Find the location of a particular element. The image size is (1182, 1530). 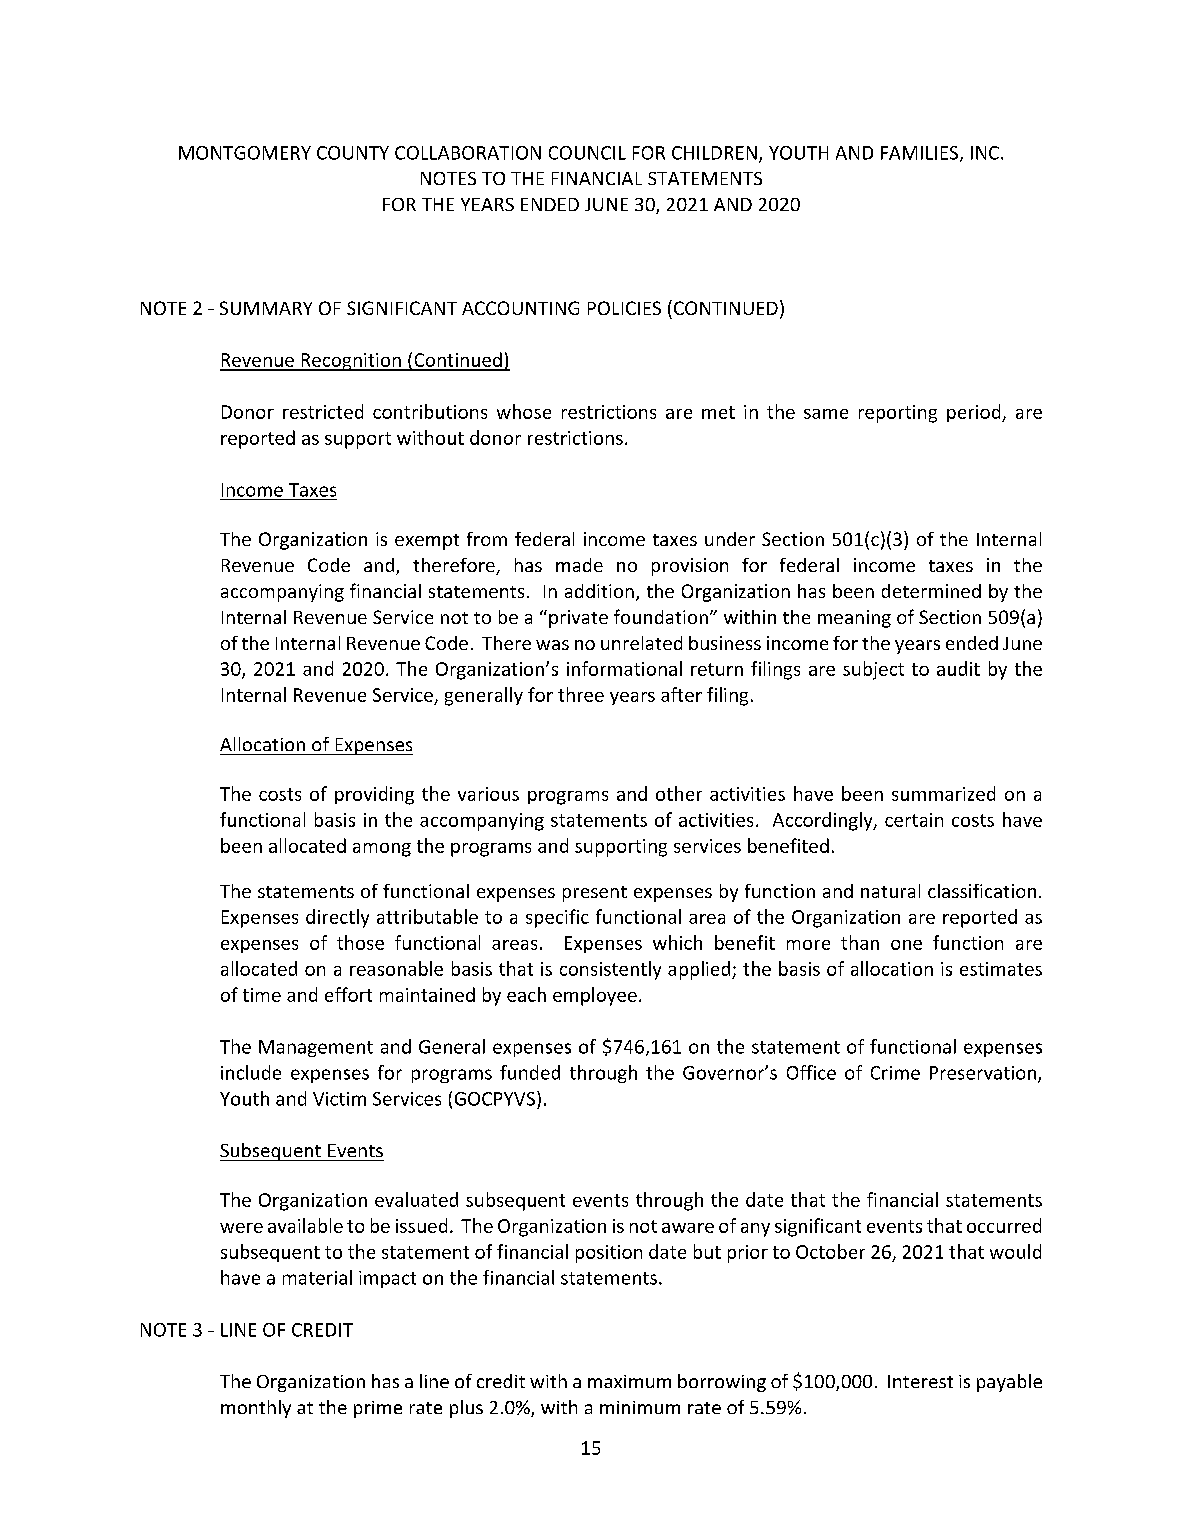

other is located at coordinates (679, 793).
